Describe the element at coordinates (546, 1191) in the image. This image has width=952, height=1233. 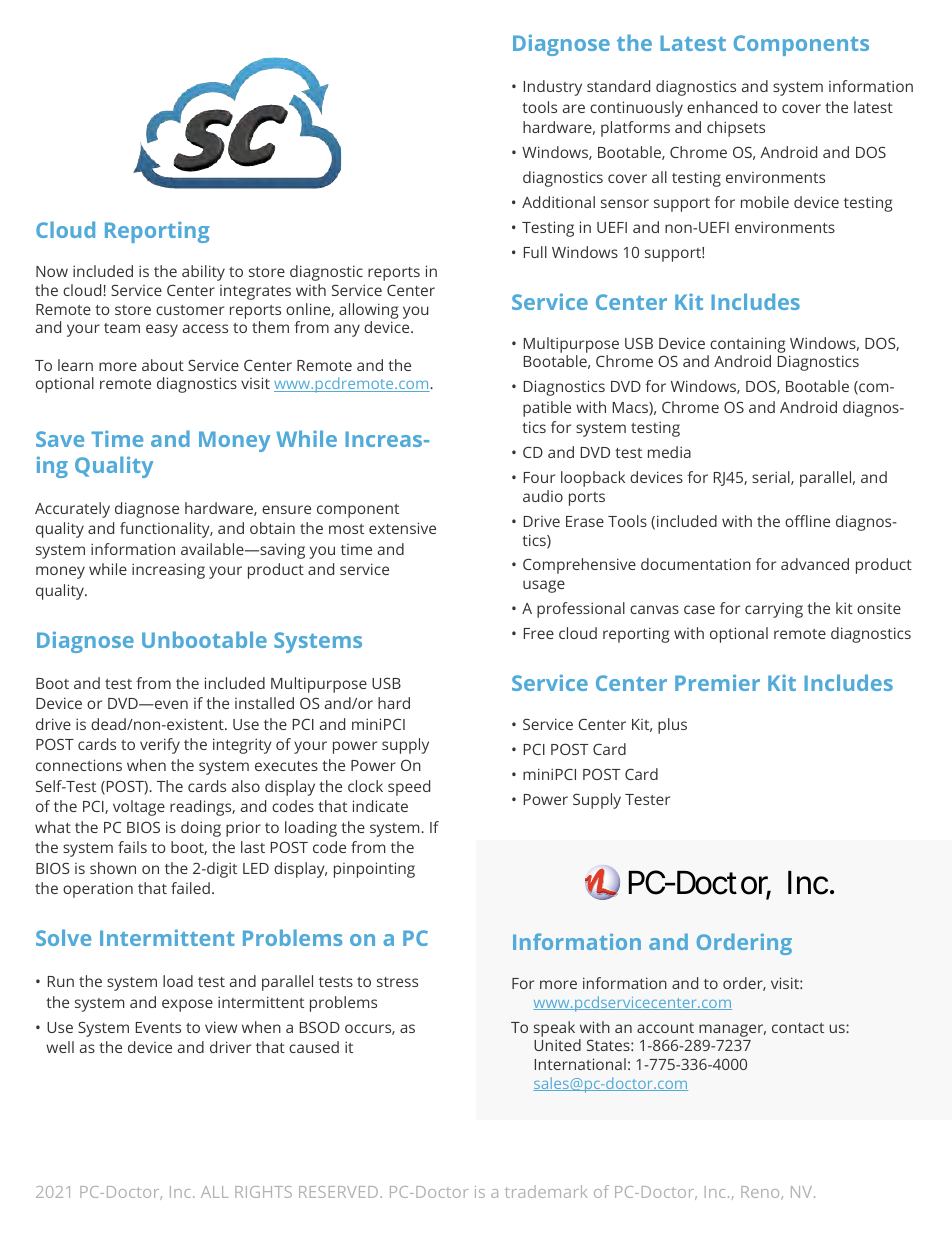
I see `trademark` at that location.
